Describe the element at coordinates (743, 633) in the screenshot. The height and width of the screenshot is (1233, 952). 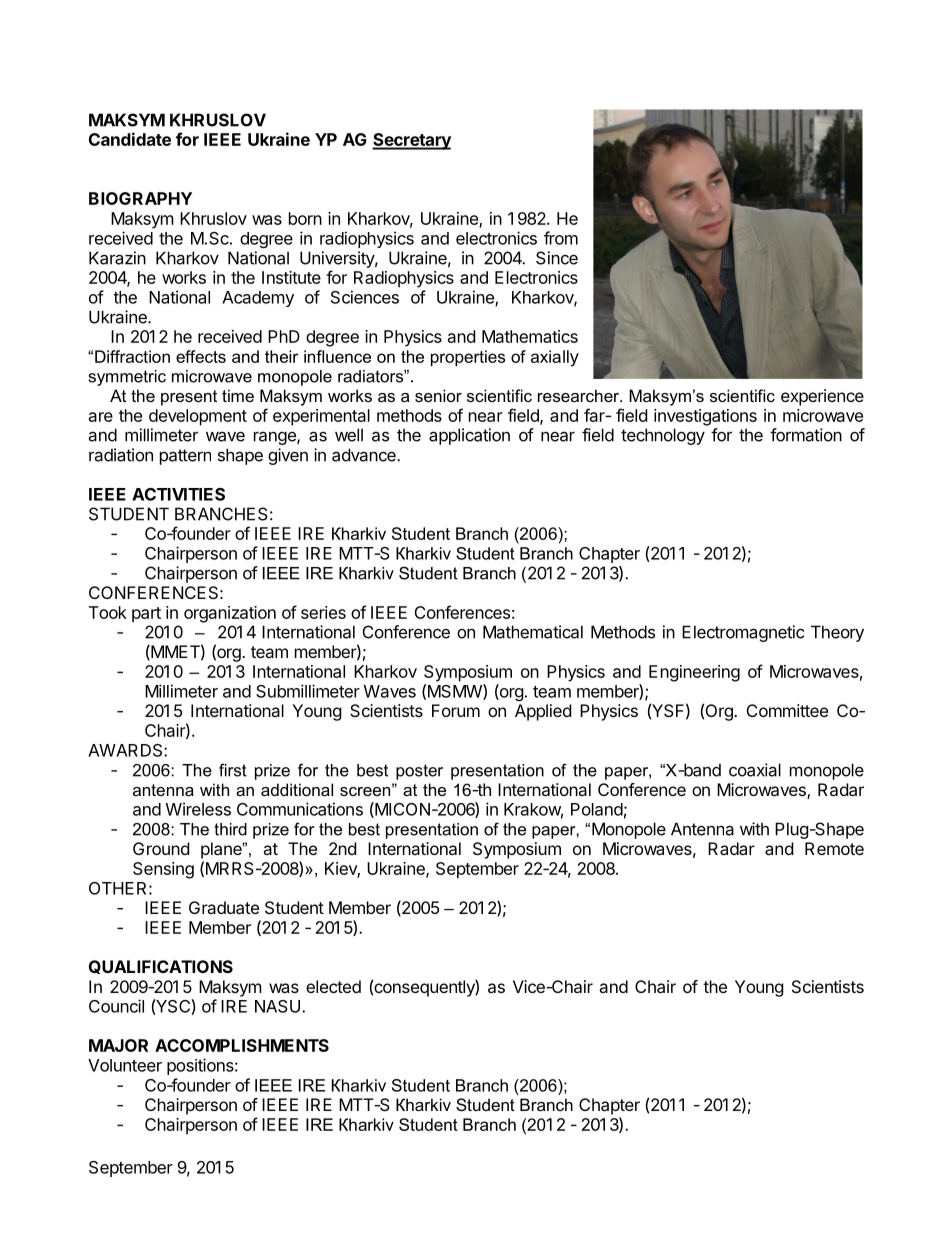
I see `Electromagnetic` at that location.
